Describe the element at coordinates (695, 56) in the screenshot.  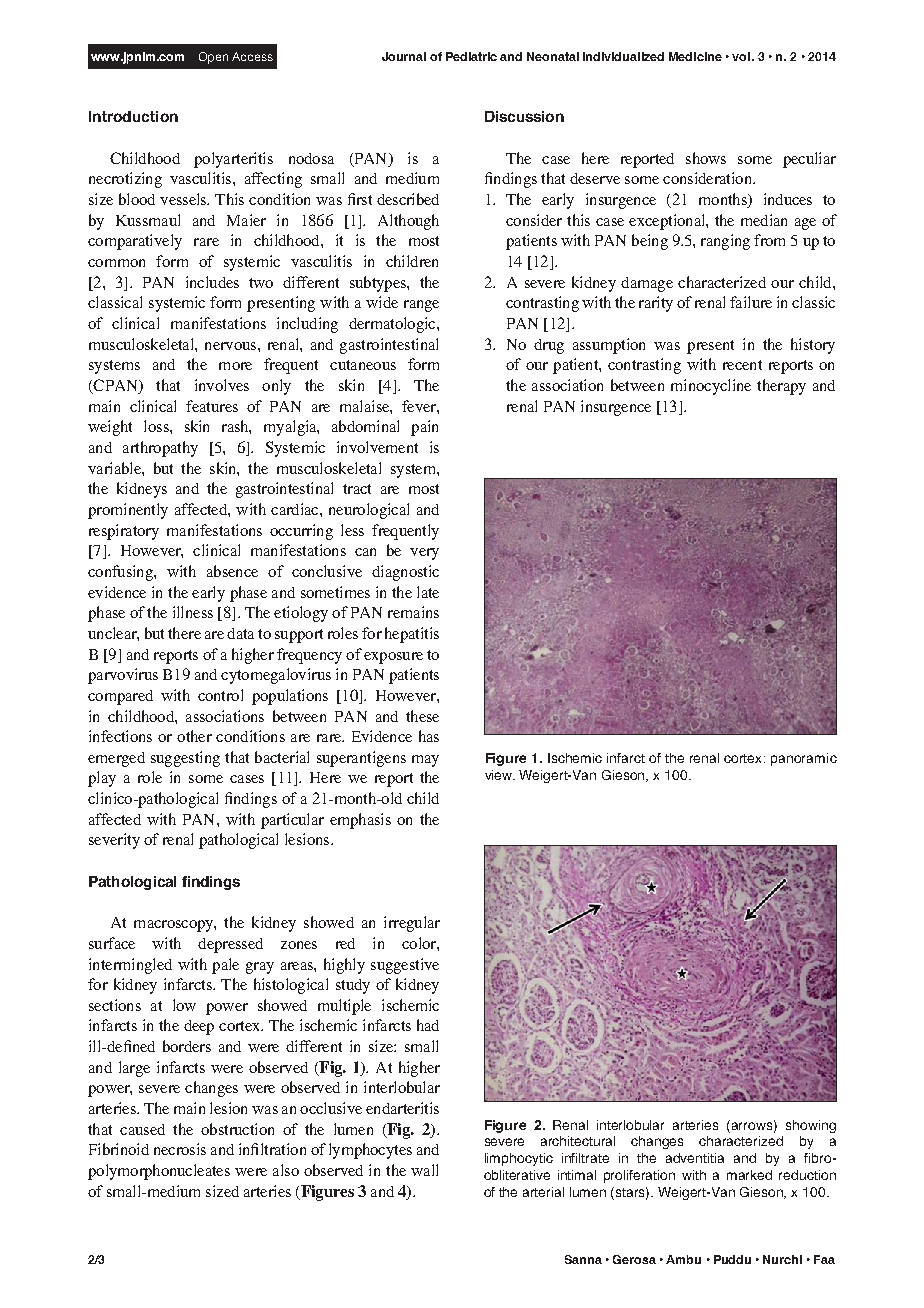
I see `Medicine` at that location.
